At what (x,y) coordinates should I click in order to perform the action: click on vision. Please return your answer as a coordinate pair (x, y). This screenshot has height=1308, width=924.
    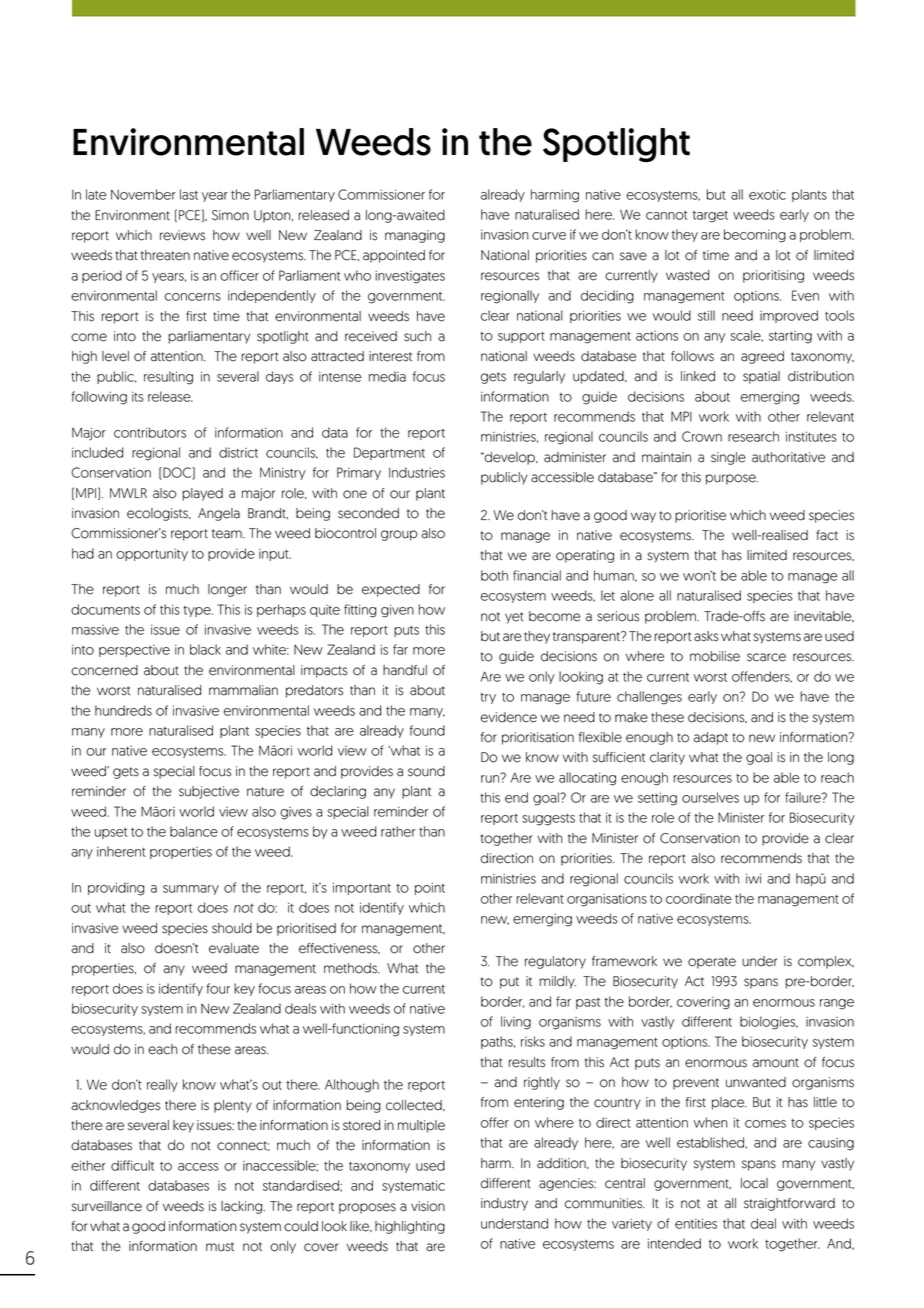
    Looking at the image, I should click on (428, 1206).
